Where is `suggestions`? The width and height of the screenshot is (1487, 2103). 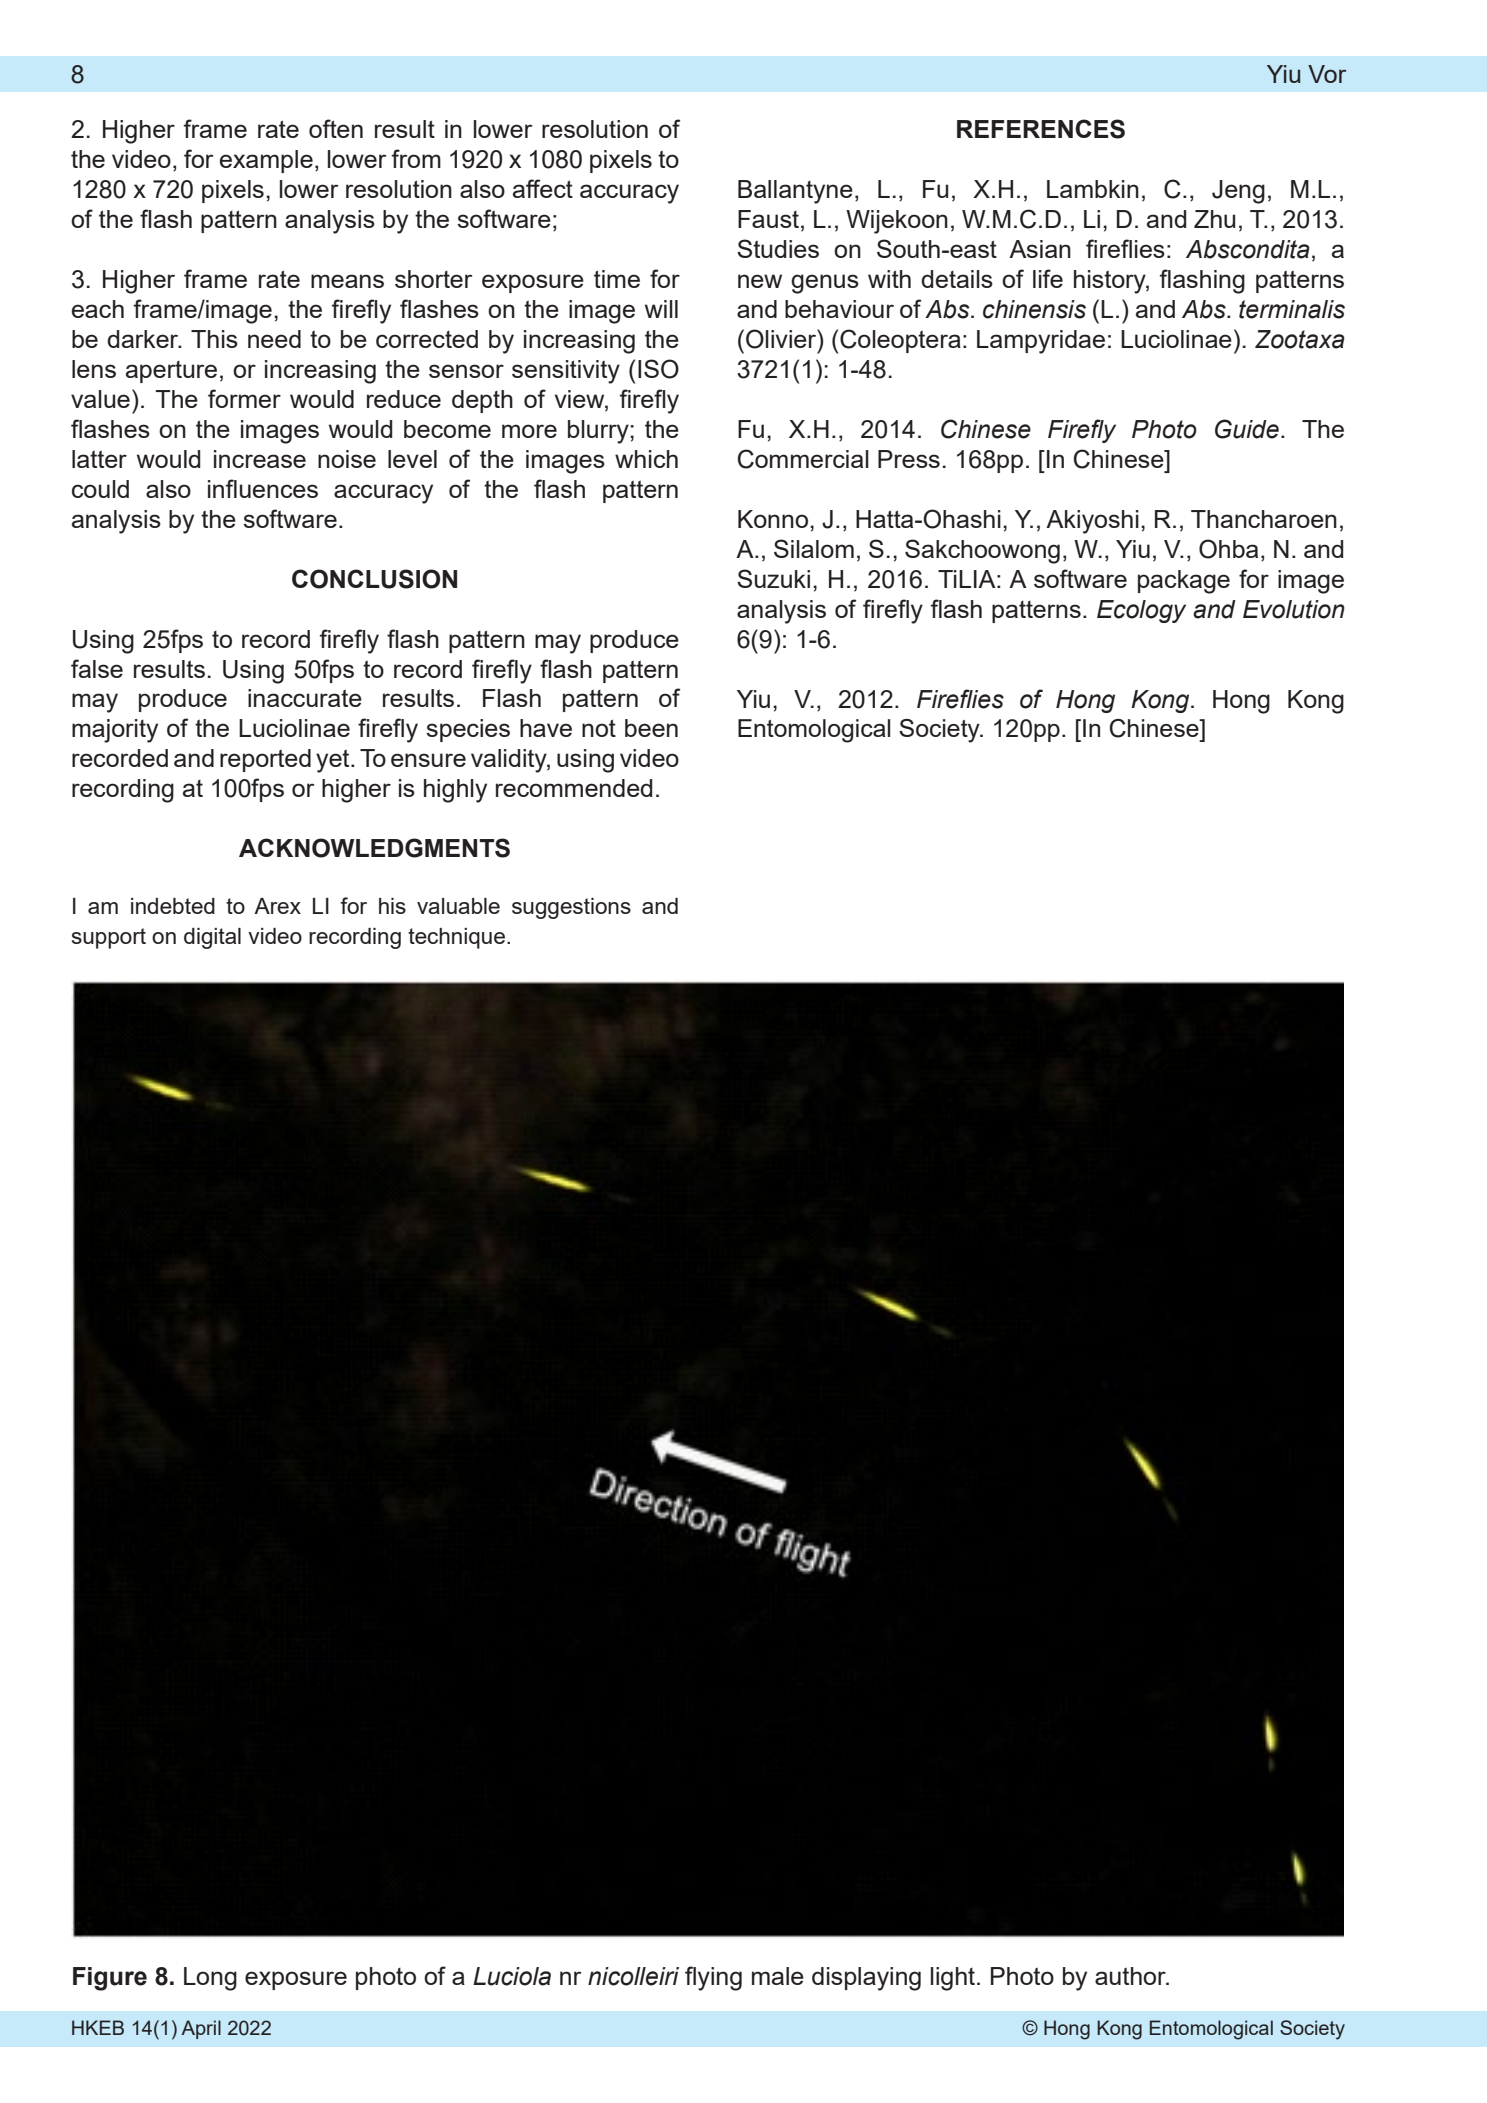 suggestions is located at coordinates (571, 908).
